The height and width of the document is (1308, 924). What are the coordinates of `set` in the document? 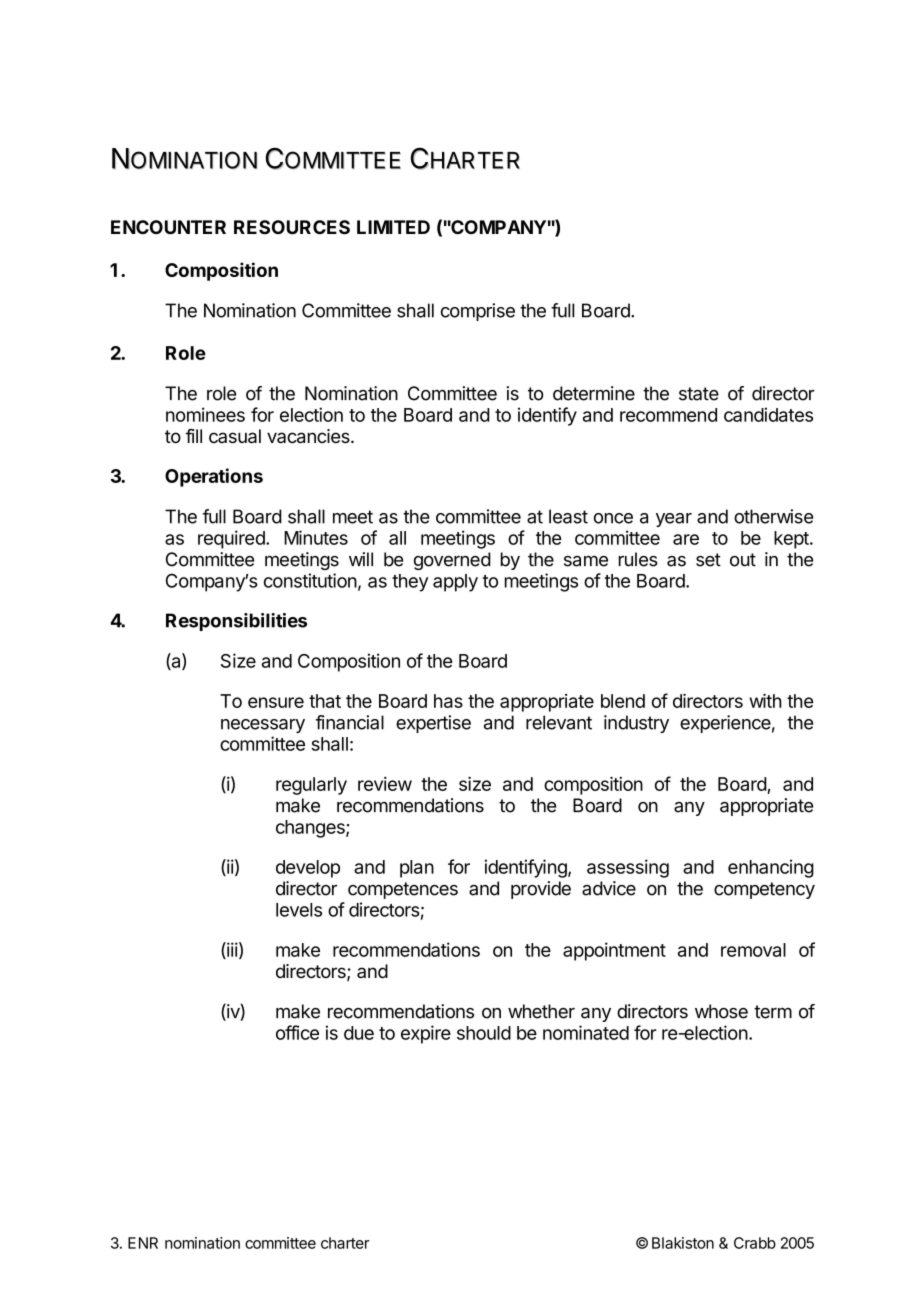 It's located at (708, 560).
